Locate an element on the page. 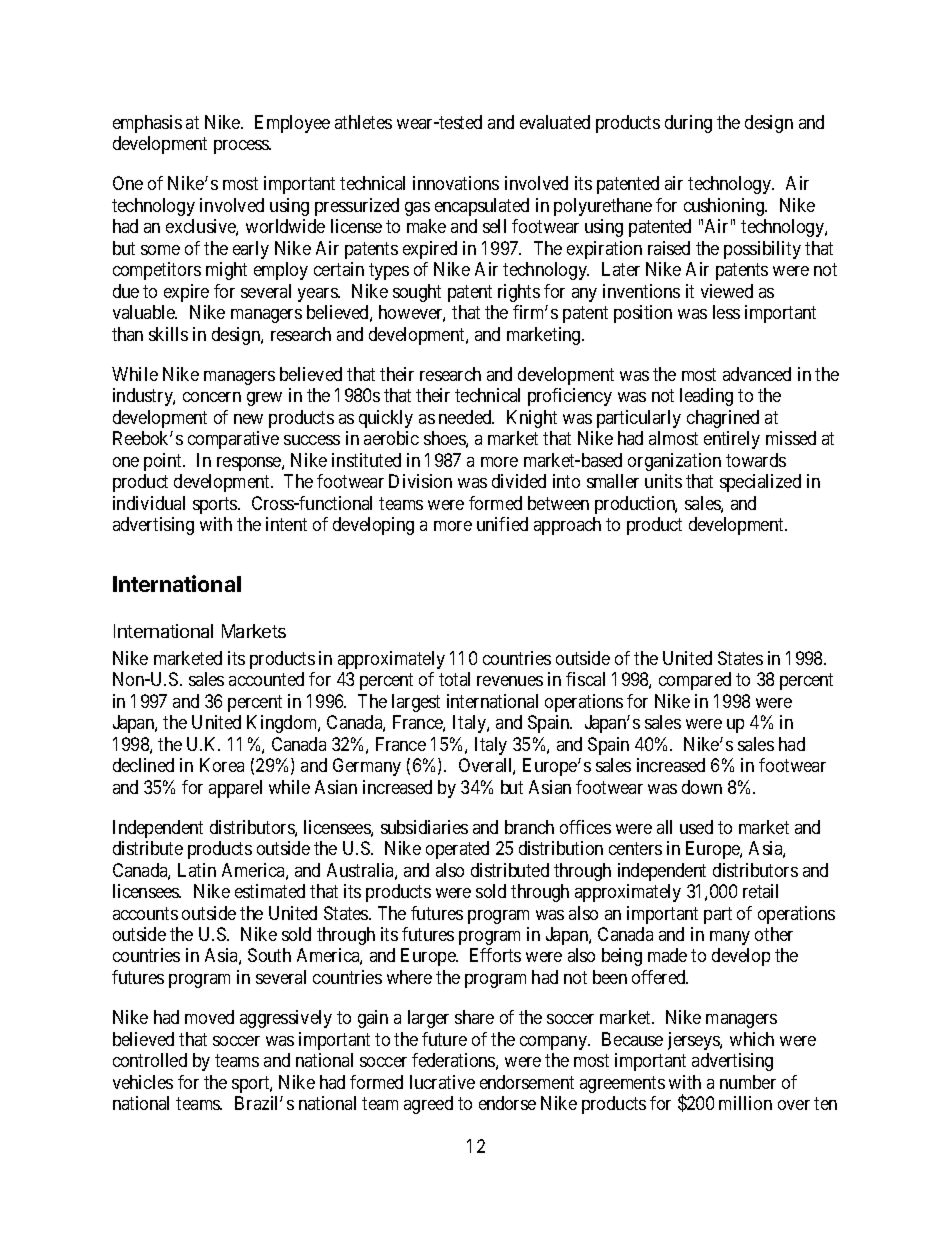 This image has width=952, height=1233. process is located at coordinates (242, 147).
